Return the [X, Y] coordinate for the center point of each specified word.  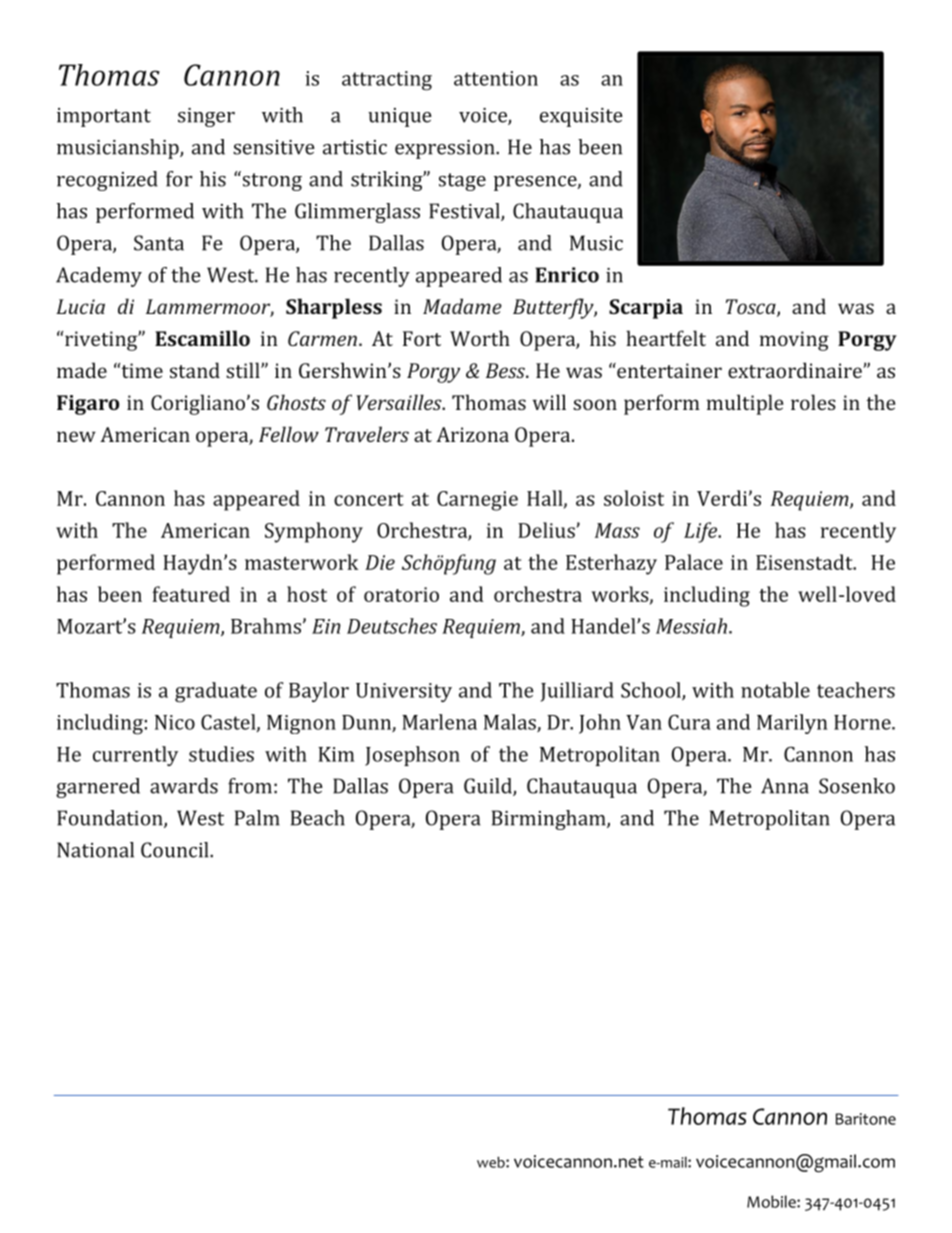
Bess [506, 370]
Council [176, 850]
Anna [785, 786]
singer [206, 117]
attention [496, 78]
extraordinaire [796, 370]
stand [195, 370]
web [492, 1162]
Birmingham [550, 820]
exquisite [581, 117]
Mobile [772, 1201]
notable [775, 690]
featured [191, 594]
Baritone [866, 1119]
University [404, 692]
